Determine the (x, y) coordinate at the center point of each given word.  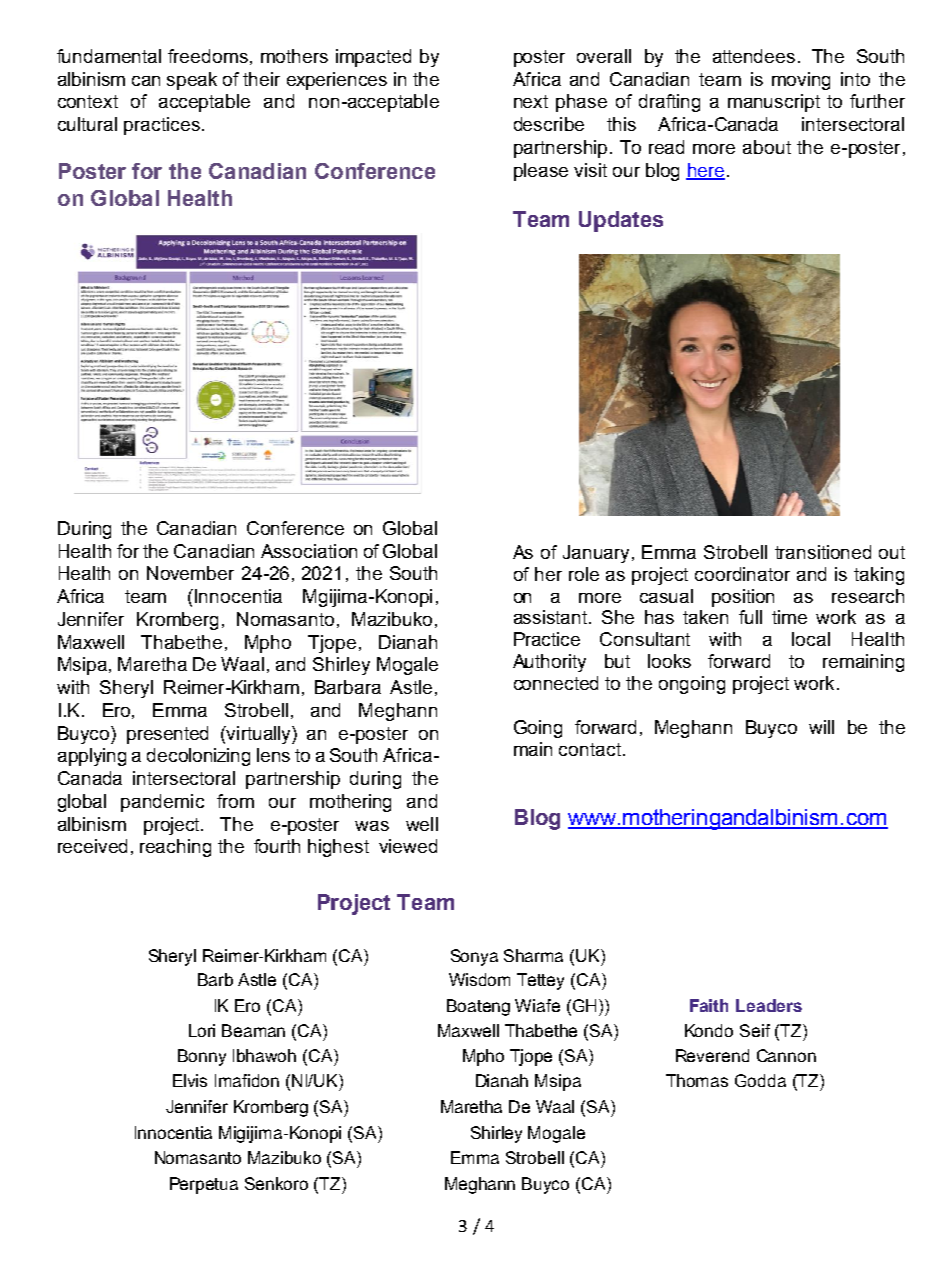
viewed (408, 846)
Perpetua (204, 1185)
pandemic (162, 803)
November (190, 573)
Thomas (697, 1080)
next (531, 101)
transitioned (823, 552)
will (821, 727)
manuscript (774, 103)
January (598, 554)
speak (192, 81)
